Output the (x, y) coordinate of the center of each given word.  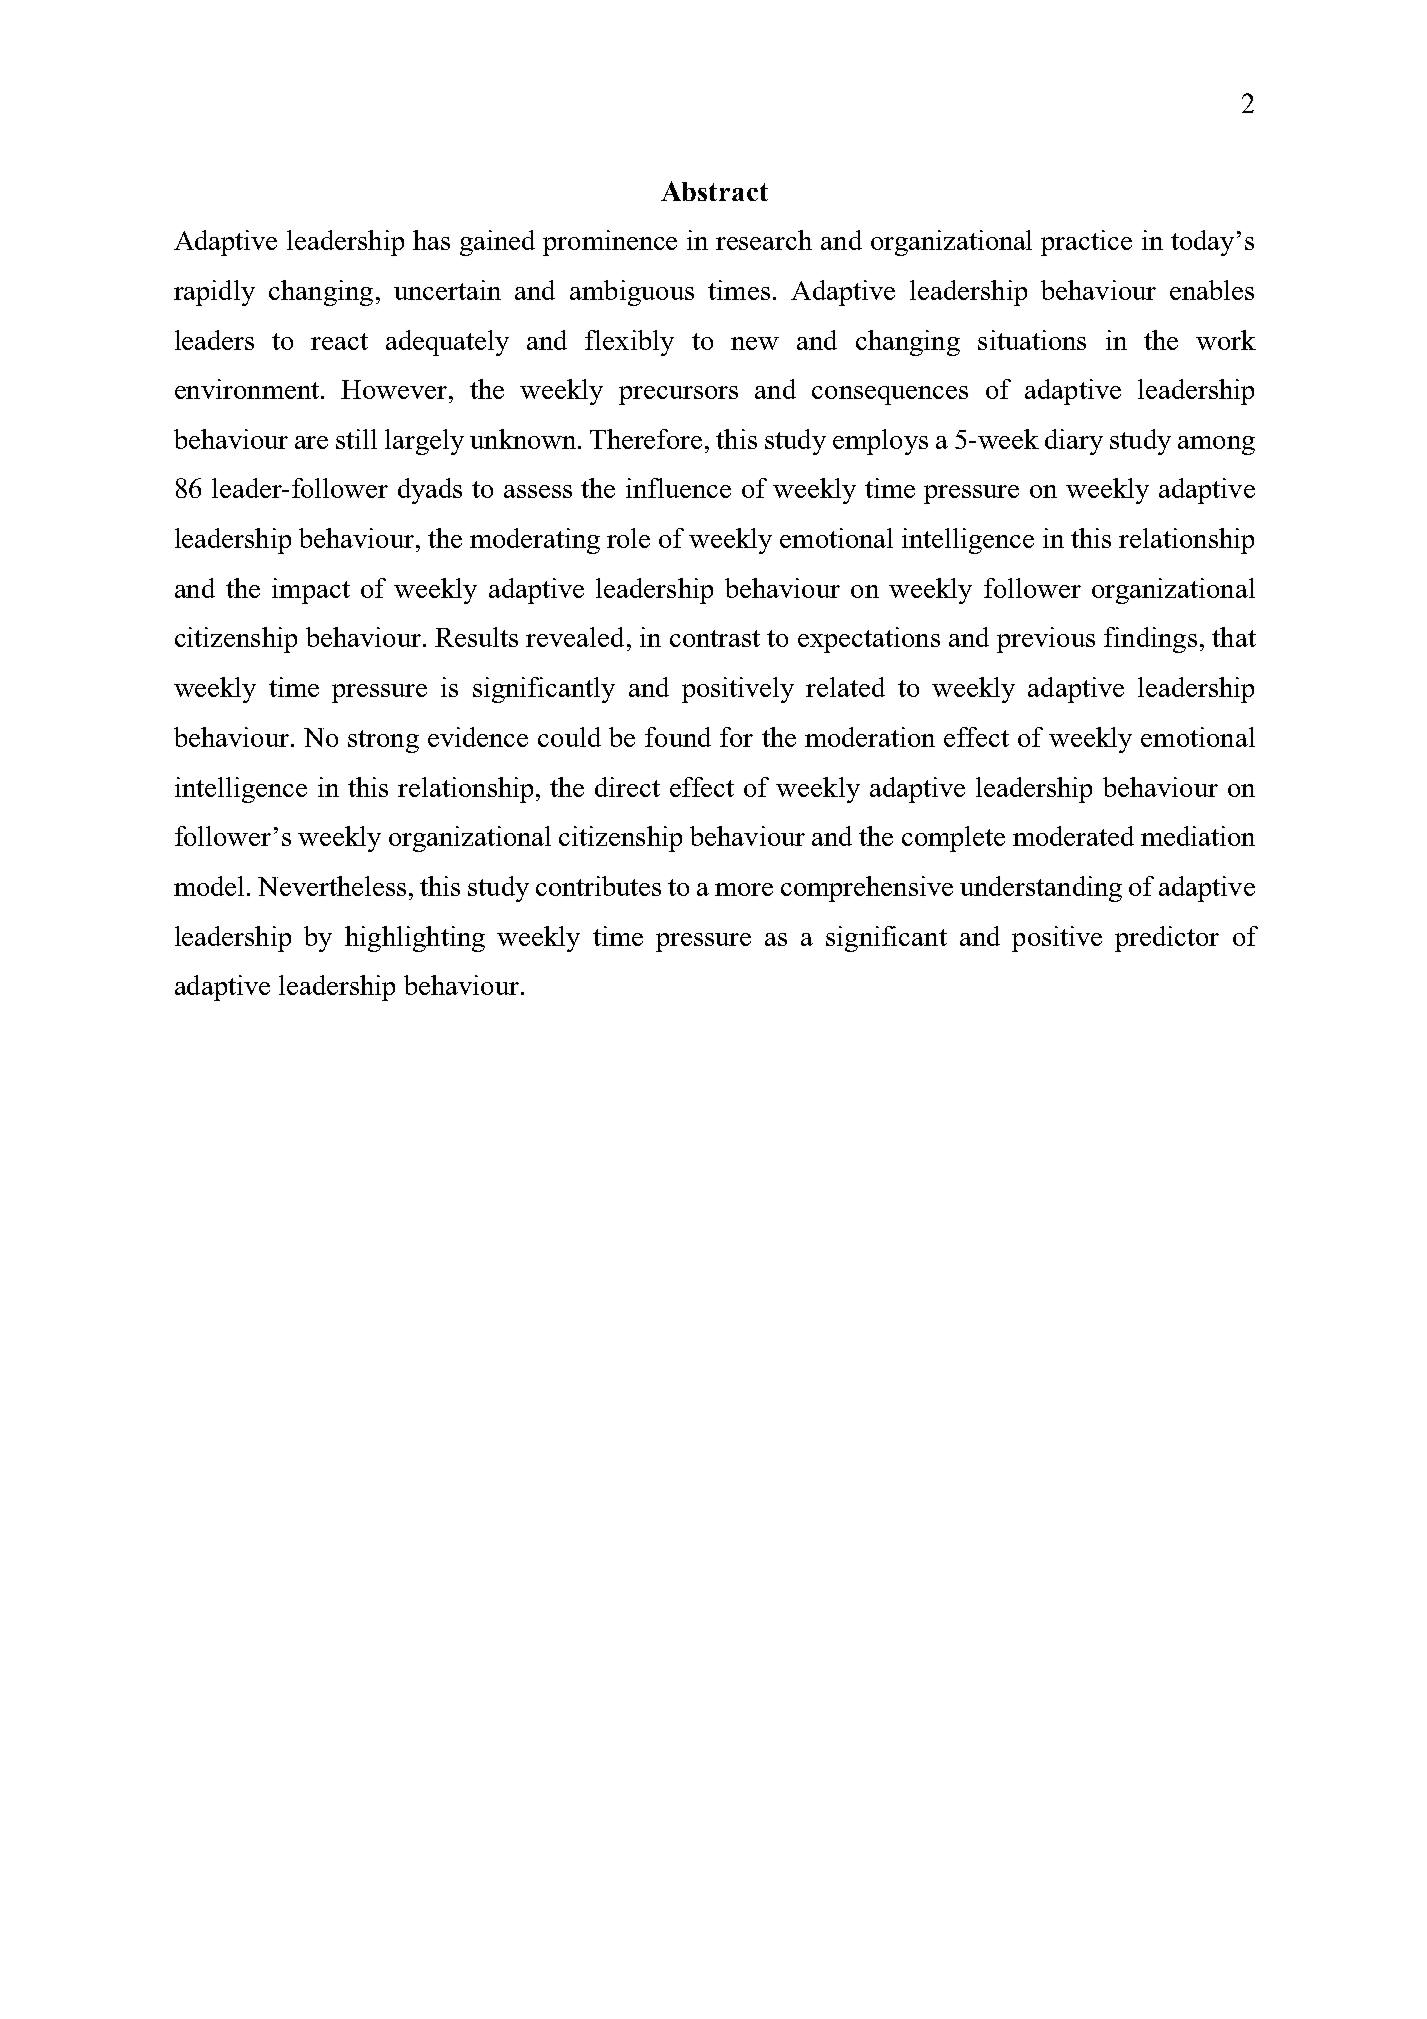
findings (1150, 640)
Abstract (714, 191)
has (431, 240)
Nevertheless (332, 886)
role (628, 538)
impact (311, 591)
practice (1086, 243)
